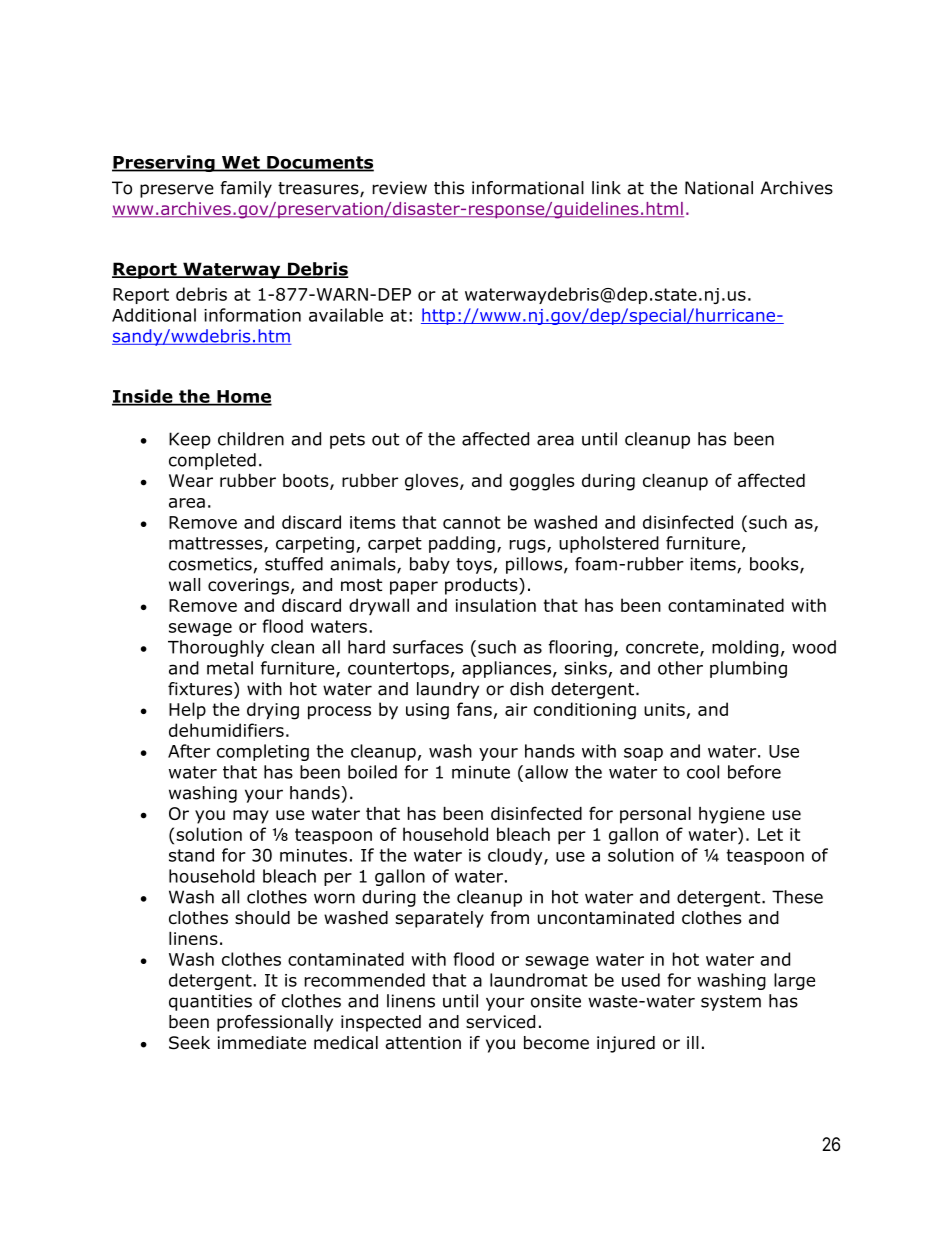  I want to click on National, so click(719, 188).
